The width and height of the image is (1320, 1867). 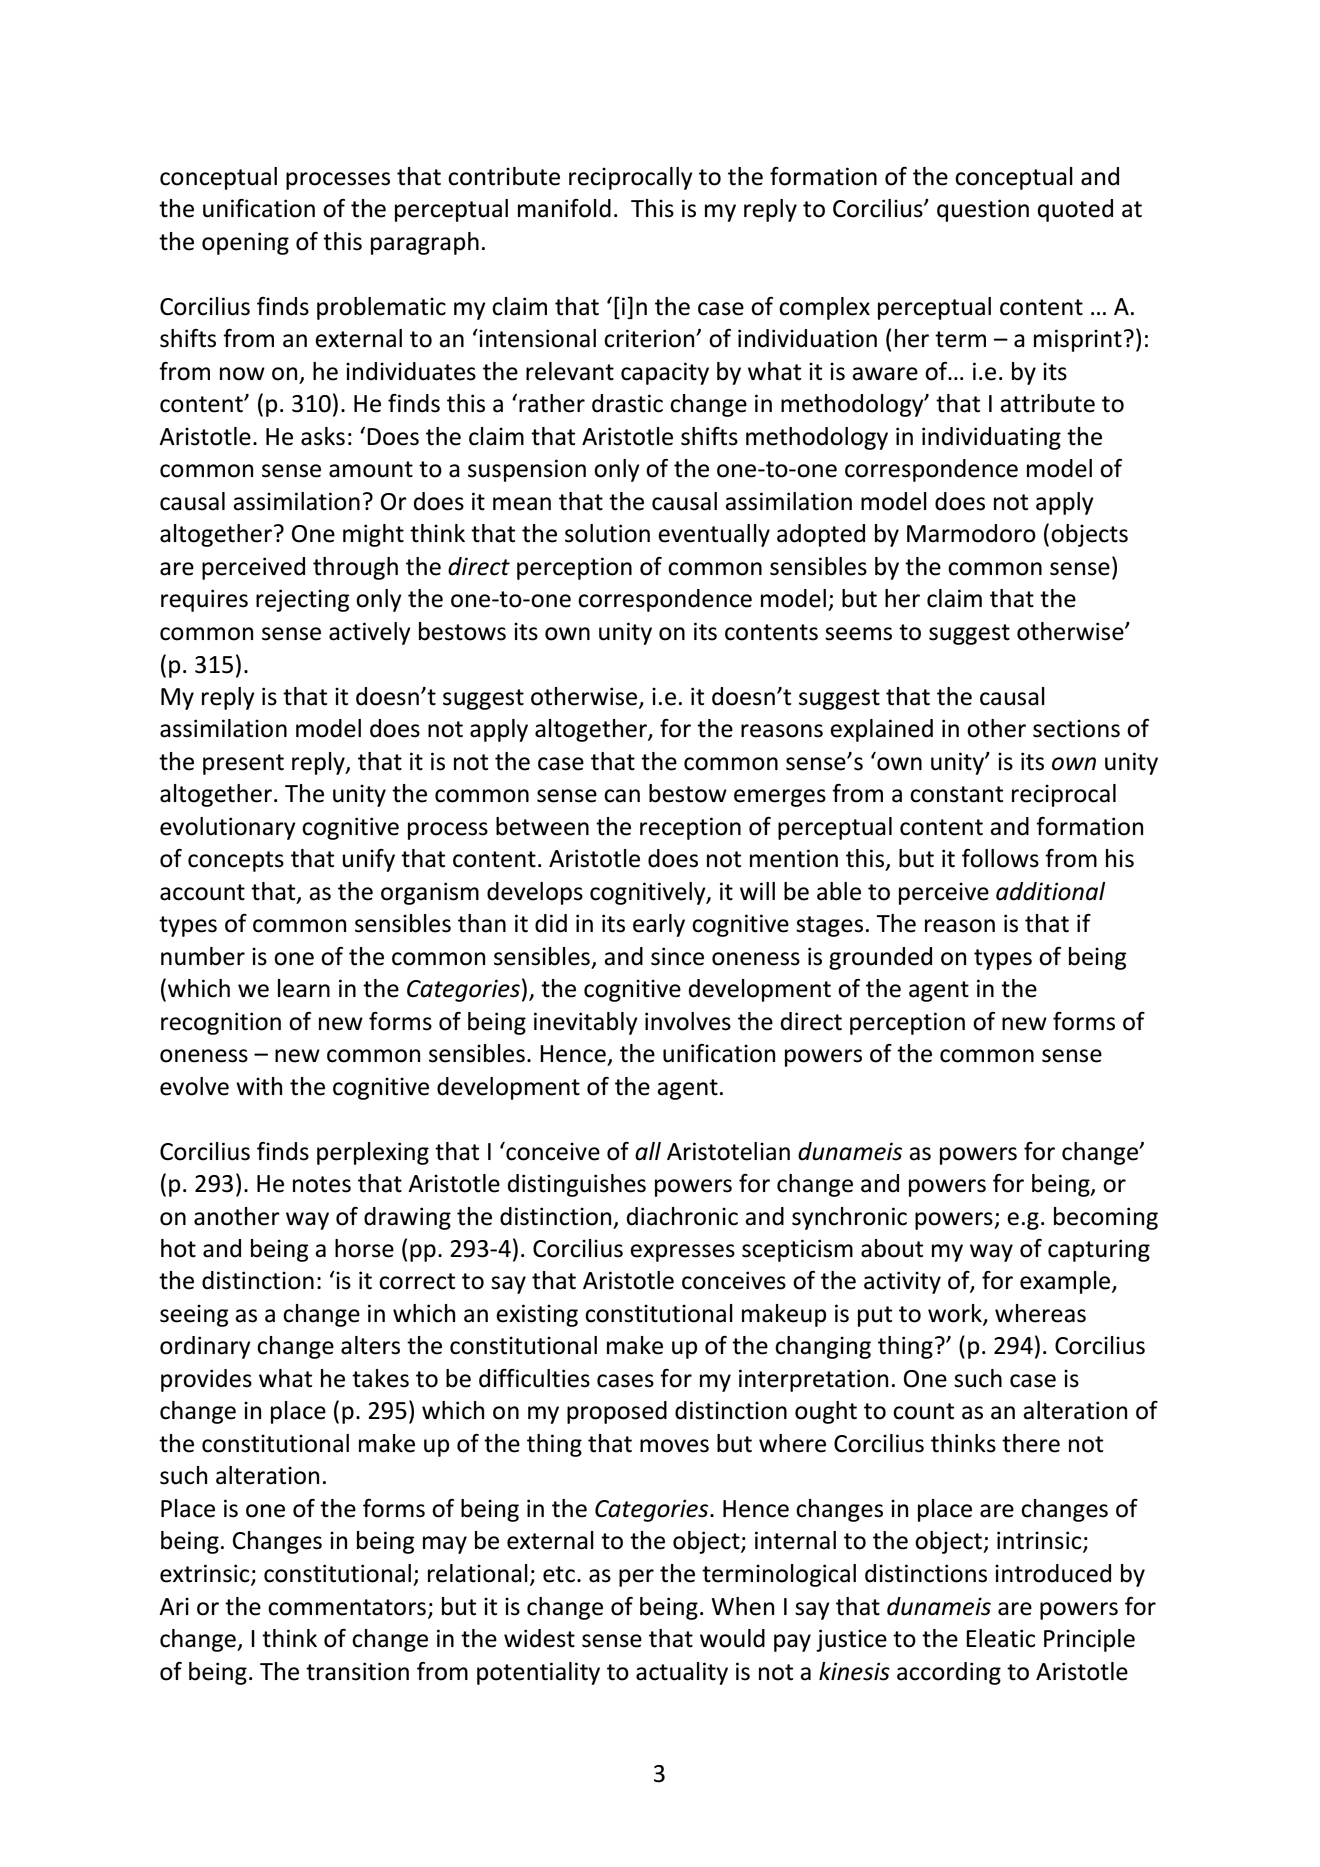 I want to click on commentators, so click(x=347, y=1607).
